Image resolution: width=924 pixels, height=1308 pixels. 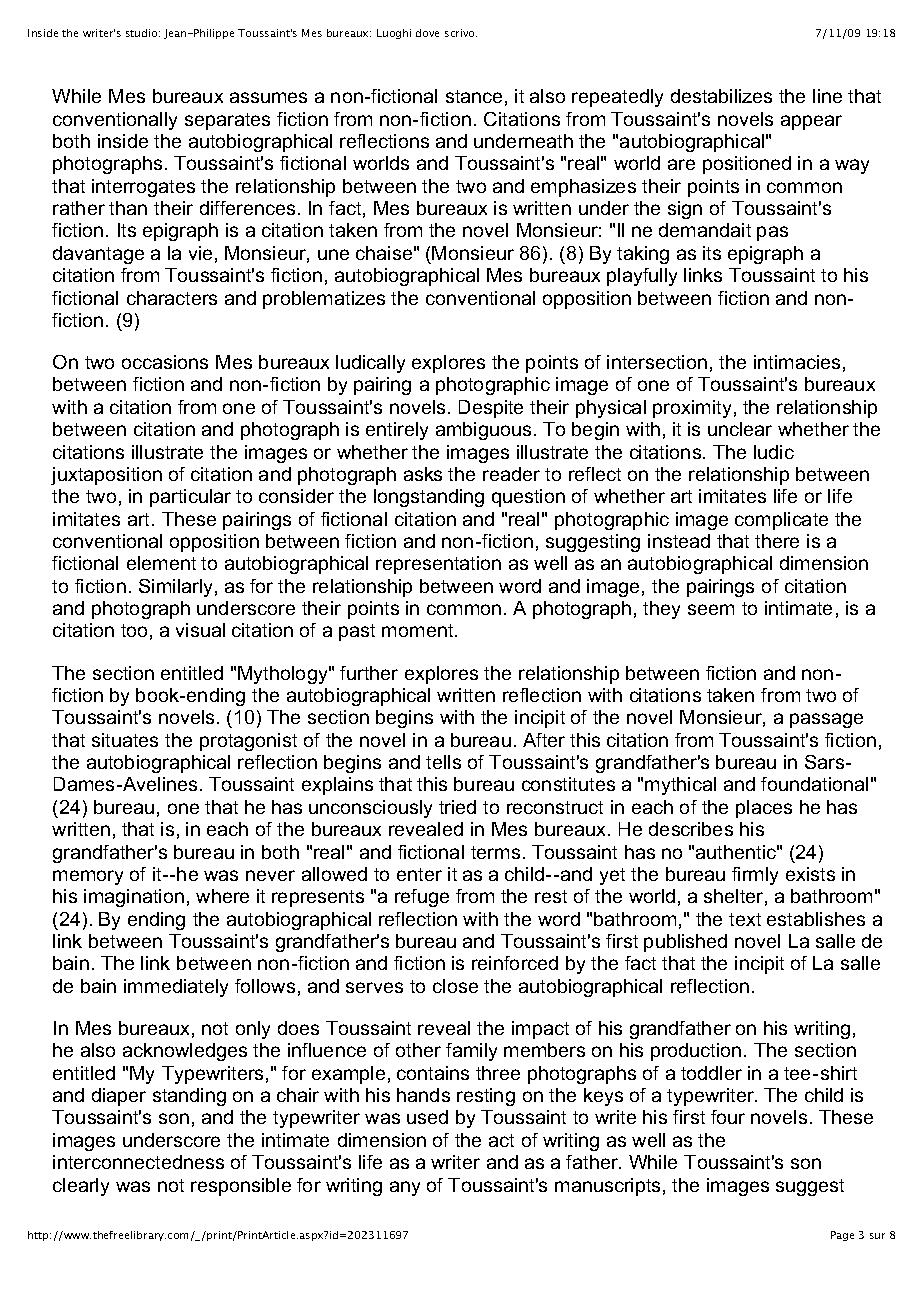 What do you see at coordinates (200, 630) in the page?
I see `visual` at bounding box center [200, 630].
